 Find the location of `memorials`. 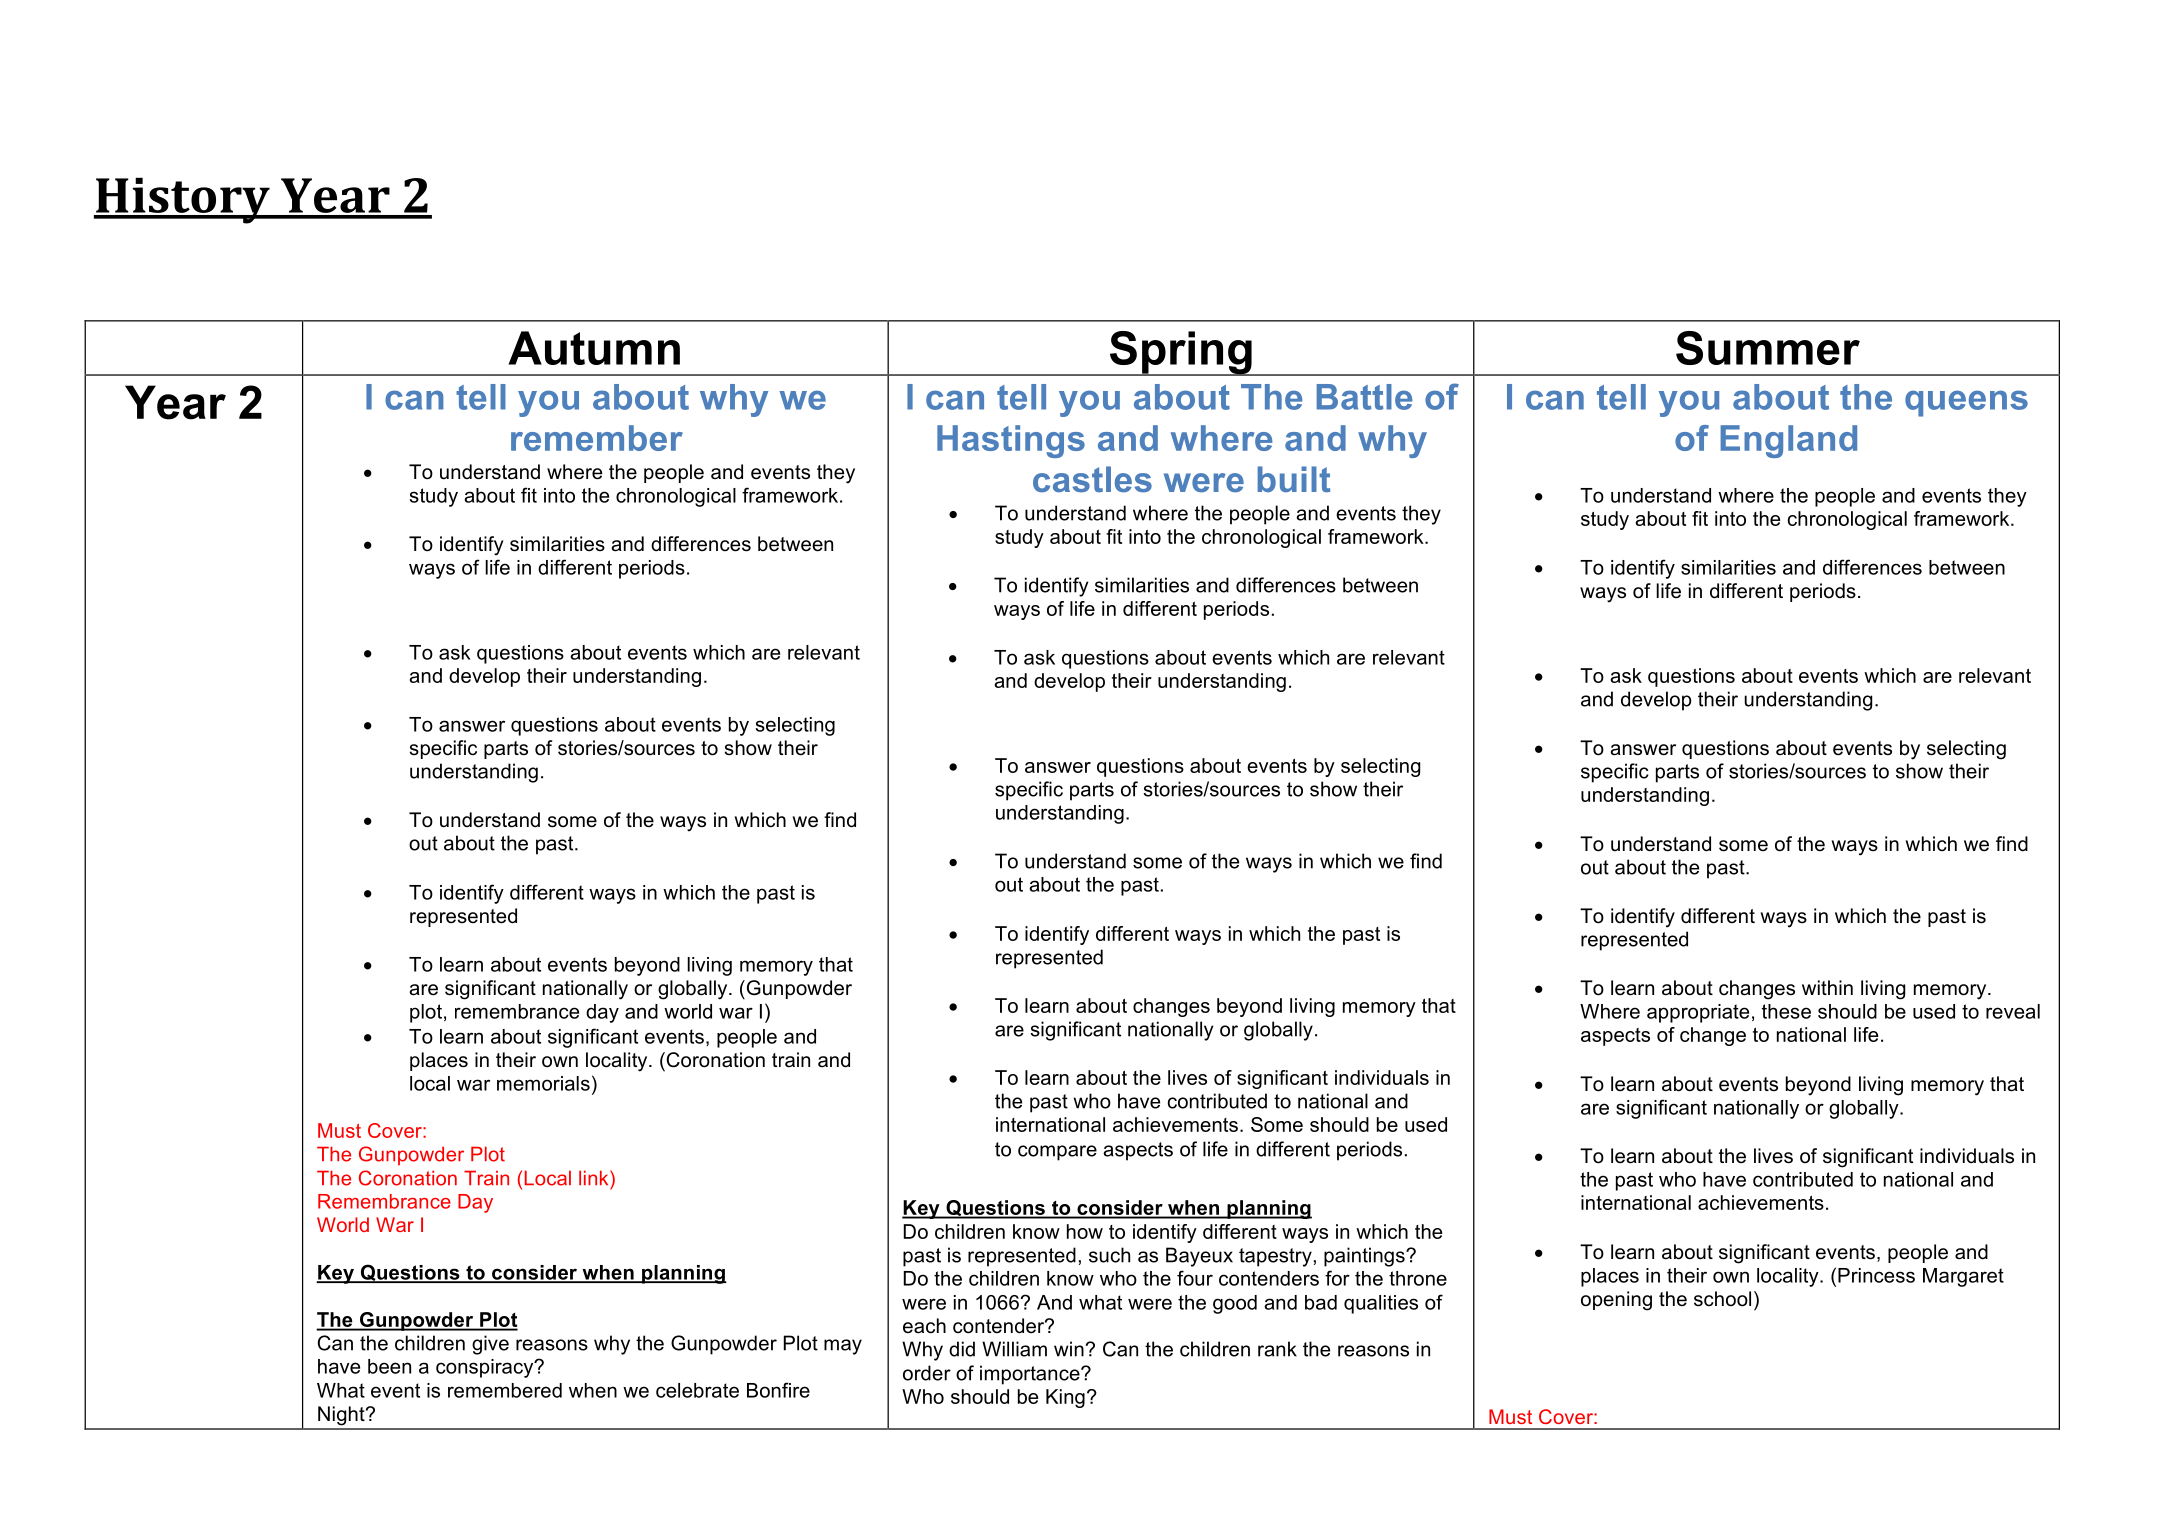

memorials is located at coordinates (543, 1083).
